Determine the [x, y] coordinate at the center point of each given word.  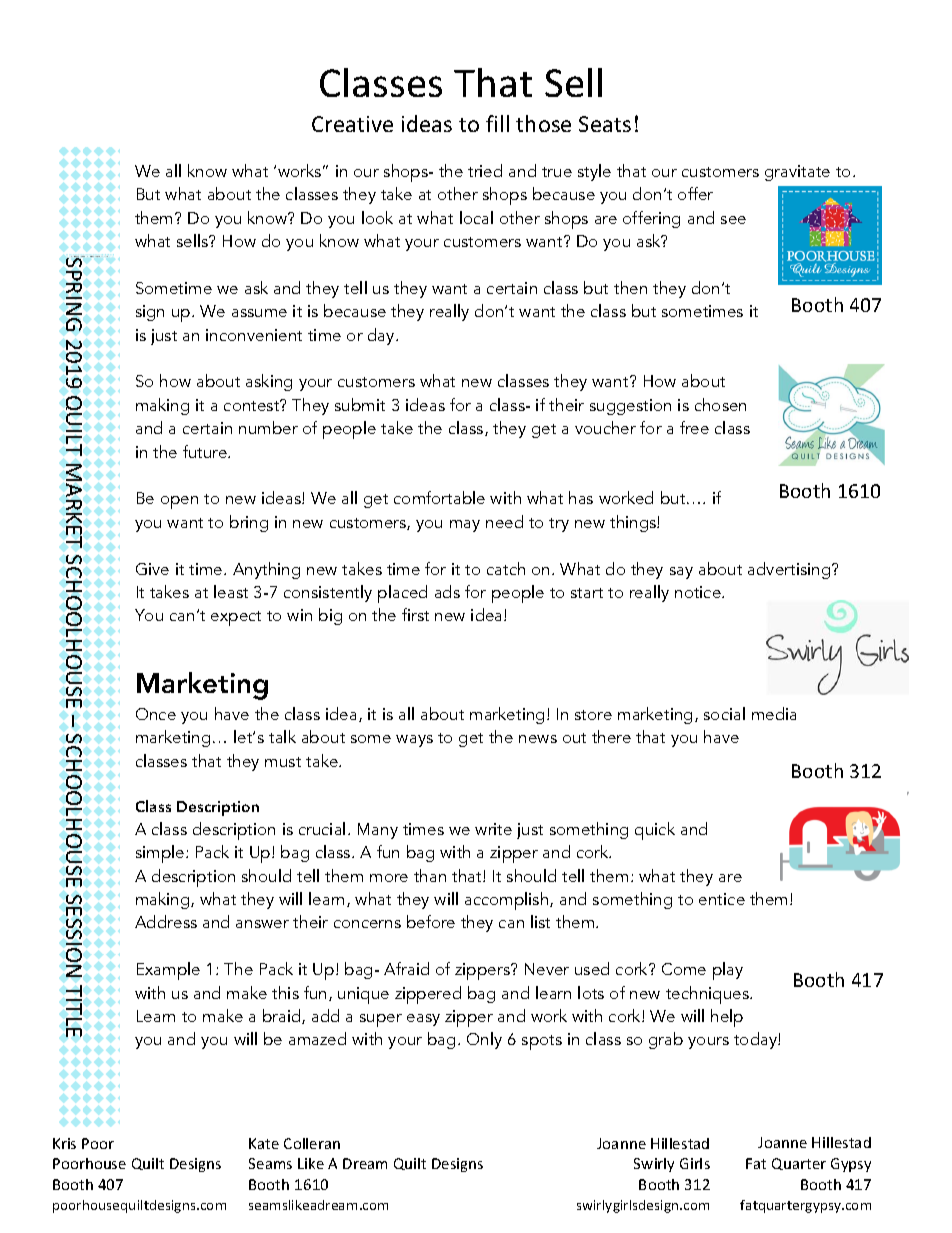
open [179, 502]
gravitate [797, 173]
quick [655, 831]
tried [485, 170]
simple [161, 854]
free [694, 427]
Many [378, 831]
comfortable [439, 497]
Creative [352, 124]
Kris [64, 1143]
